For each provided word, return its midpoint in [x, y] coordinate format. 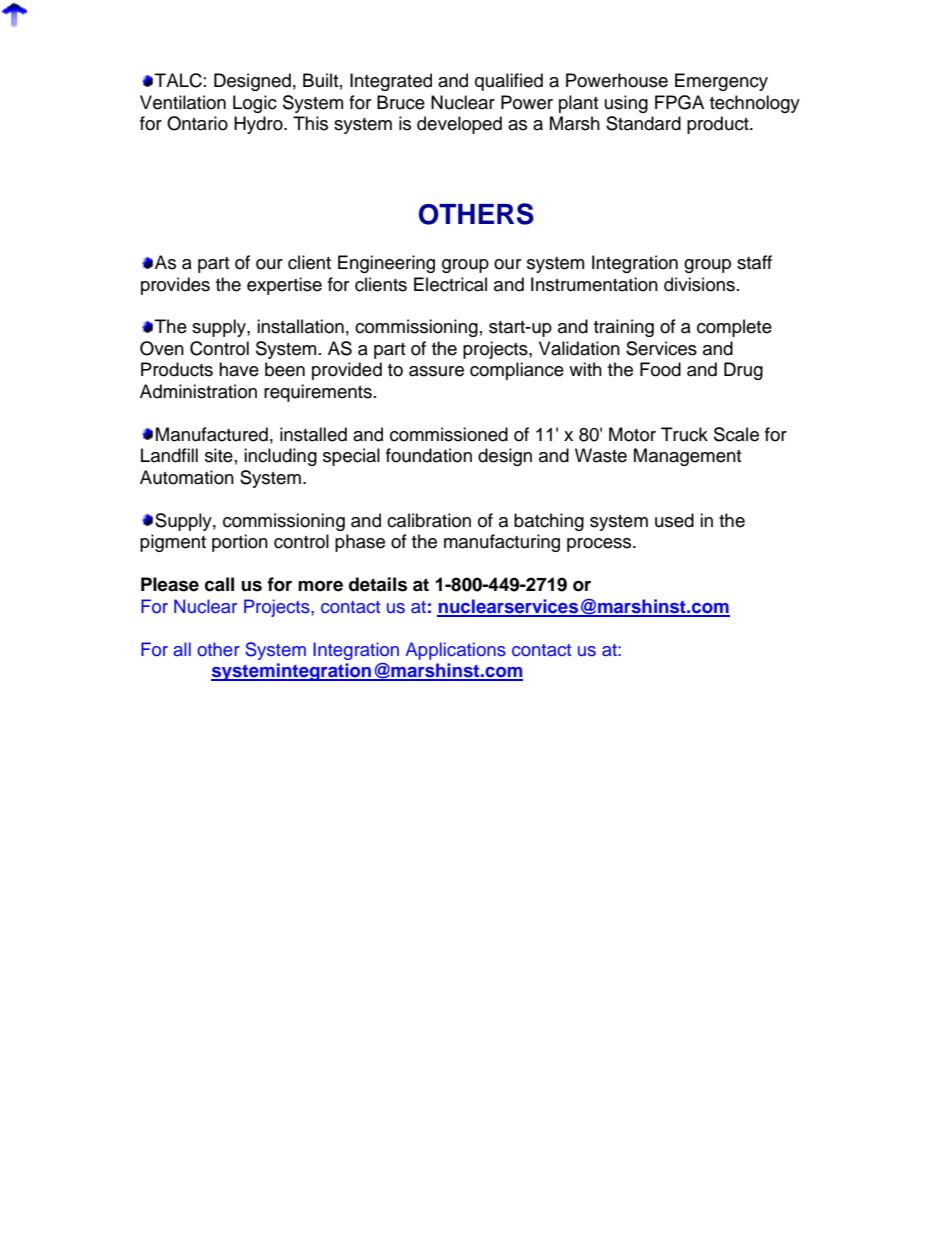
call [219, 584]
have [239, 369]
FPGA [679, 102]
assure [436, 371]
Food [660, 369]
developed [459, 125]
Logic [255, 104]
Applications [455, 651]
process [600, 545]
